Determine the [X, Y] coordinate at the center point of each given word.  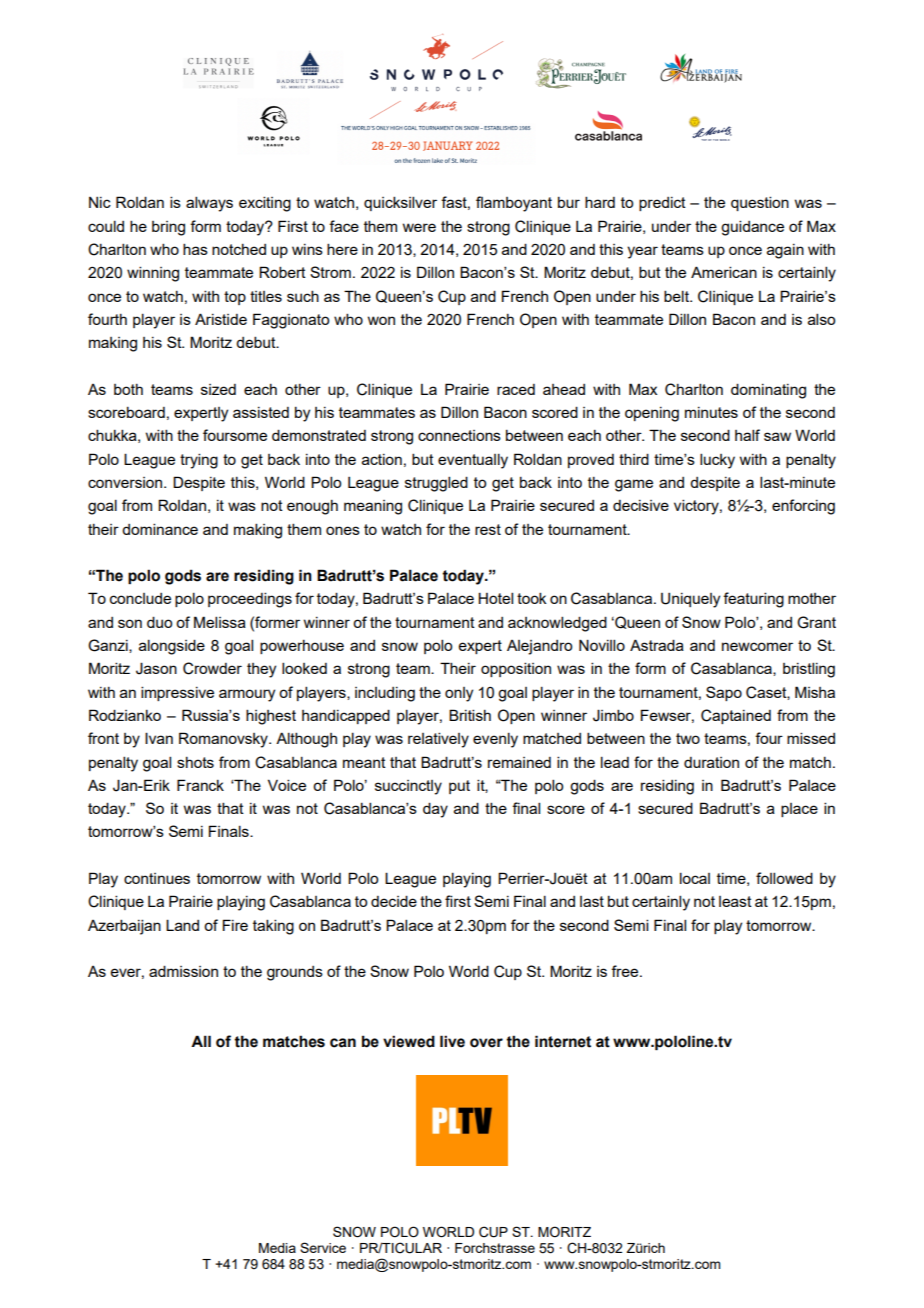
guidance [752, 228]
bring [168, 228]
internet [563, 1041]
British [470, 715]
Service [323, 1247]
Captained [736, 716]
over [486, 1043]
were [419, 227]
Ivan [159, 738]
